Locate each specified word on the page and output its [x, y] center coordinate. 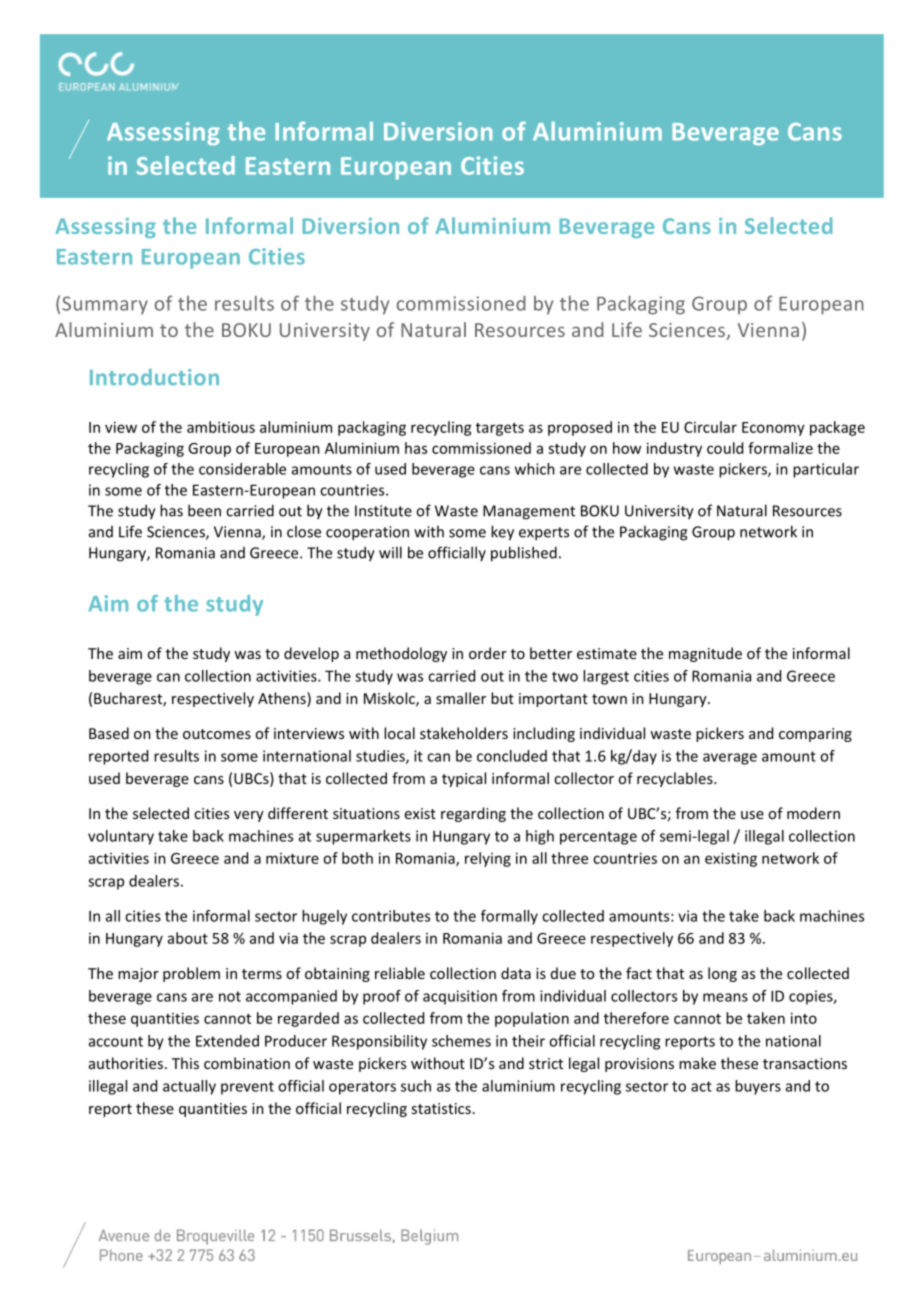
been [204, 510]
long [722, 974]
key [502, 533]
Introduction [154, 376]
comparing [815, 735]
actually [189, 1087]
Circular [710, 427]
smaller [461, 698]
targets [500, 429]
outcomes [217, 734]
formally [509, 917]
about [188, 938]
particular [826, 470]
